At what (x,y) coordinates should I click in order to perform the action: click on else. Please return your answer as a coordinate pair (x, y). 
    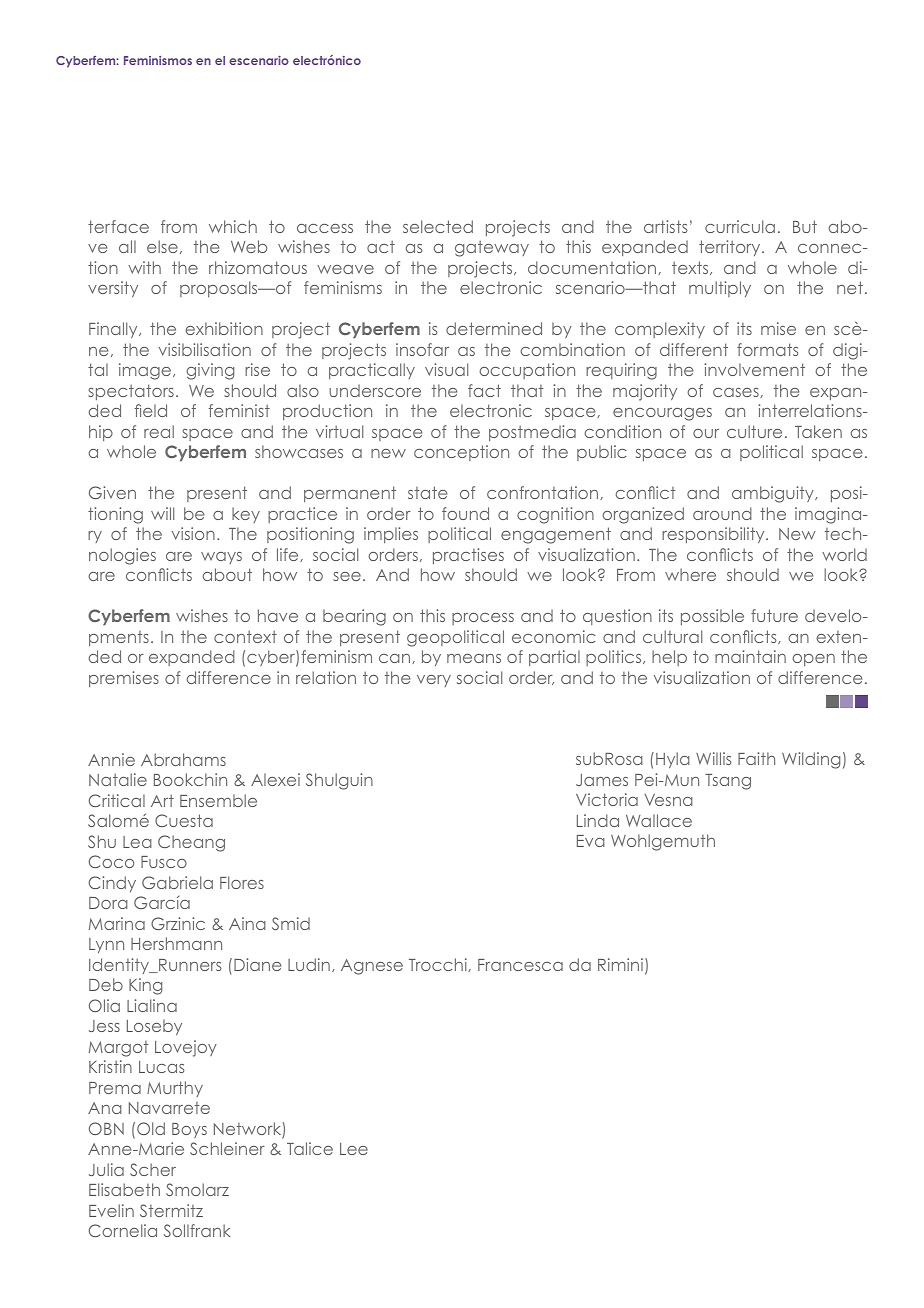
    Looking at the image, I should click on (162, 246).
